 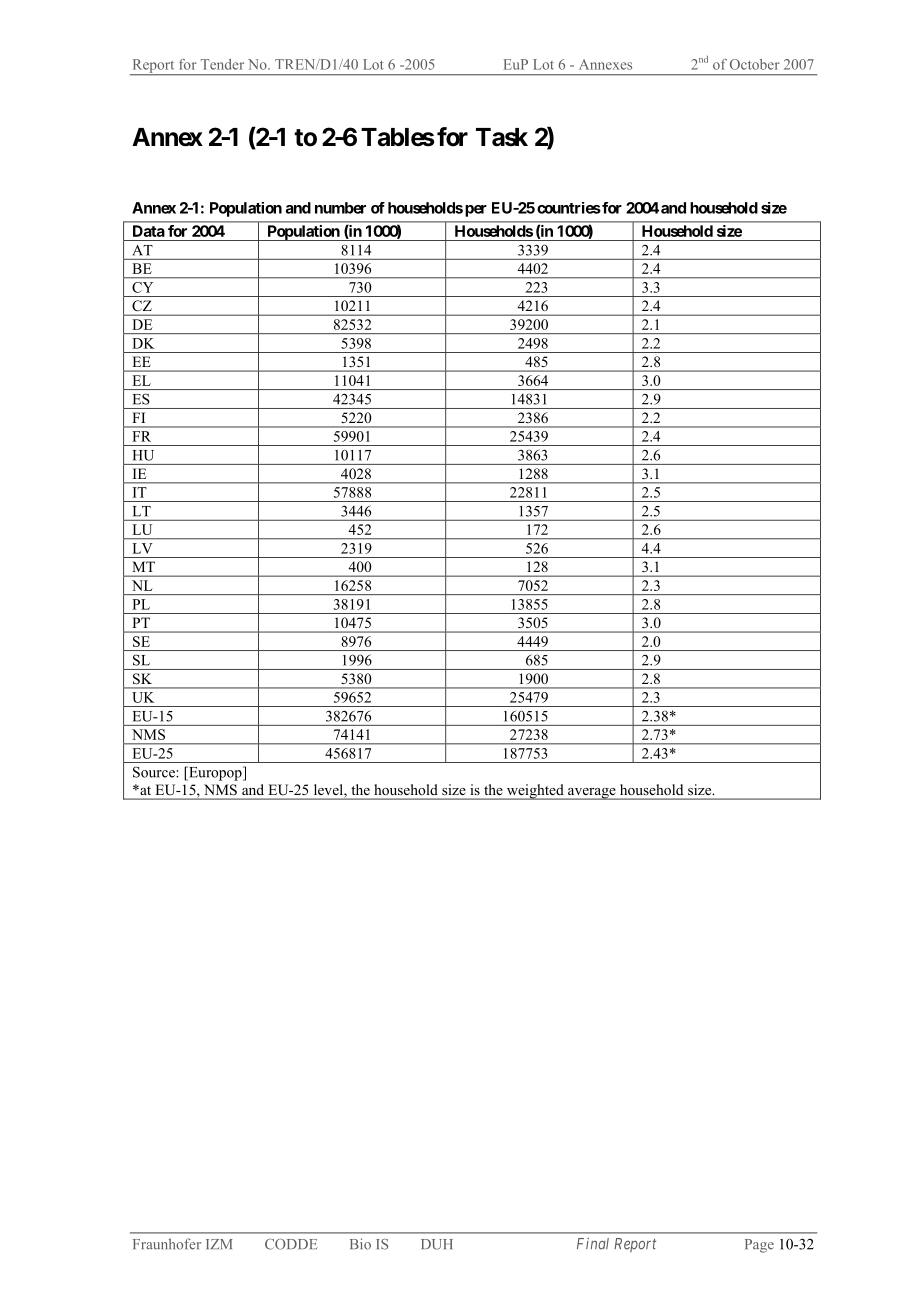 I want to click on Fraunhofer, so click(x=167, y=1244).
